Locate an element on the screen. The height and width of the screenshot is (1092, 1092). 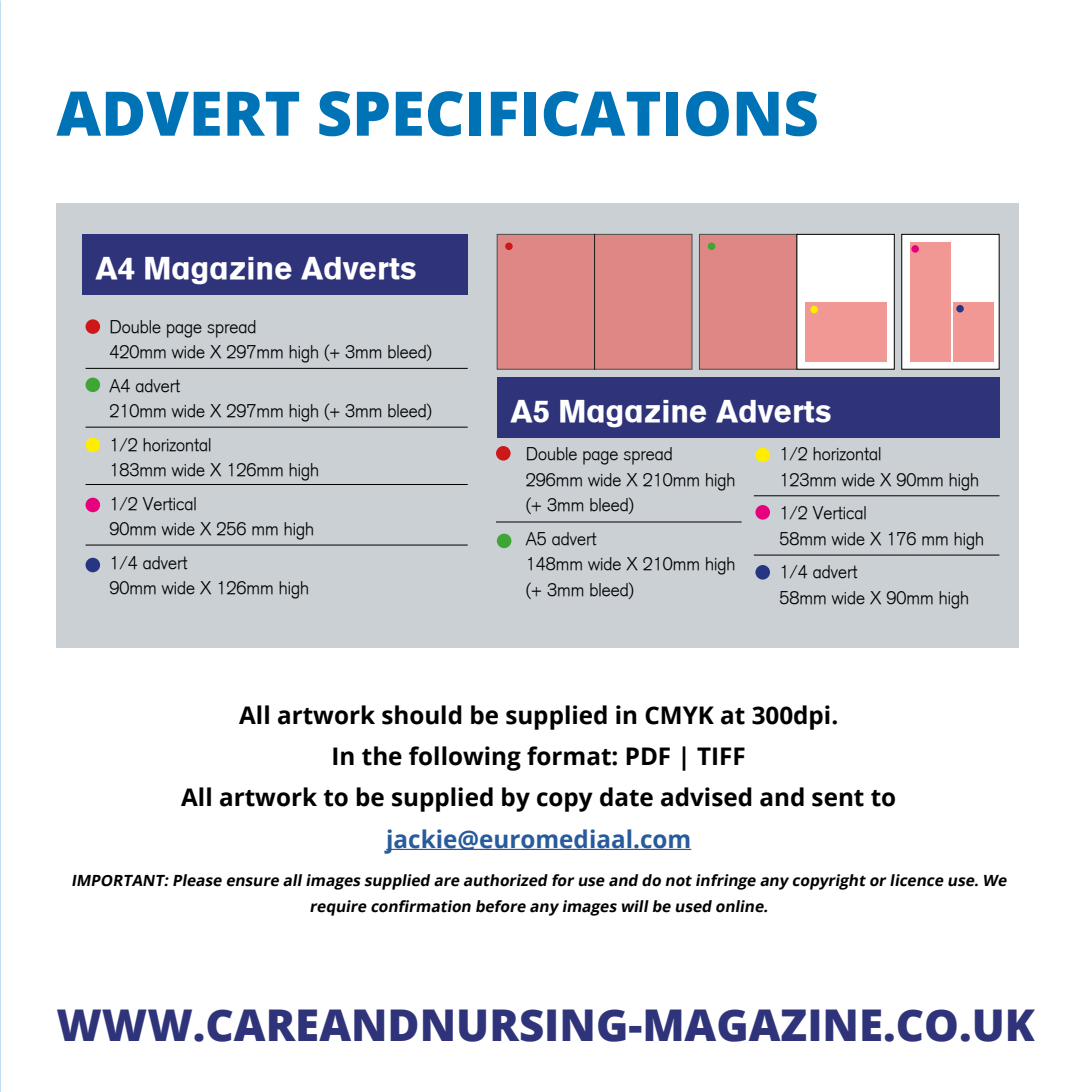
PDF is located at coordinates (648, 756).
